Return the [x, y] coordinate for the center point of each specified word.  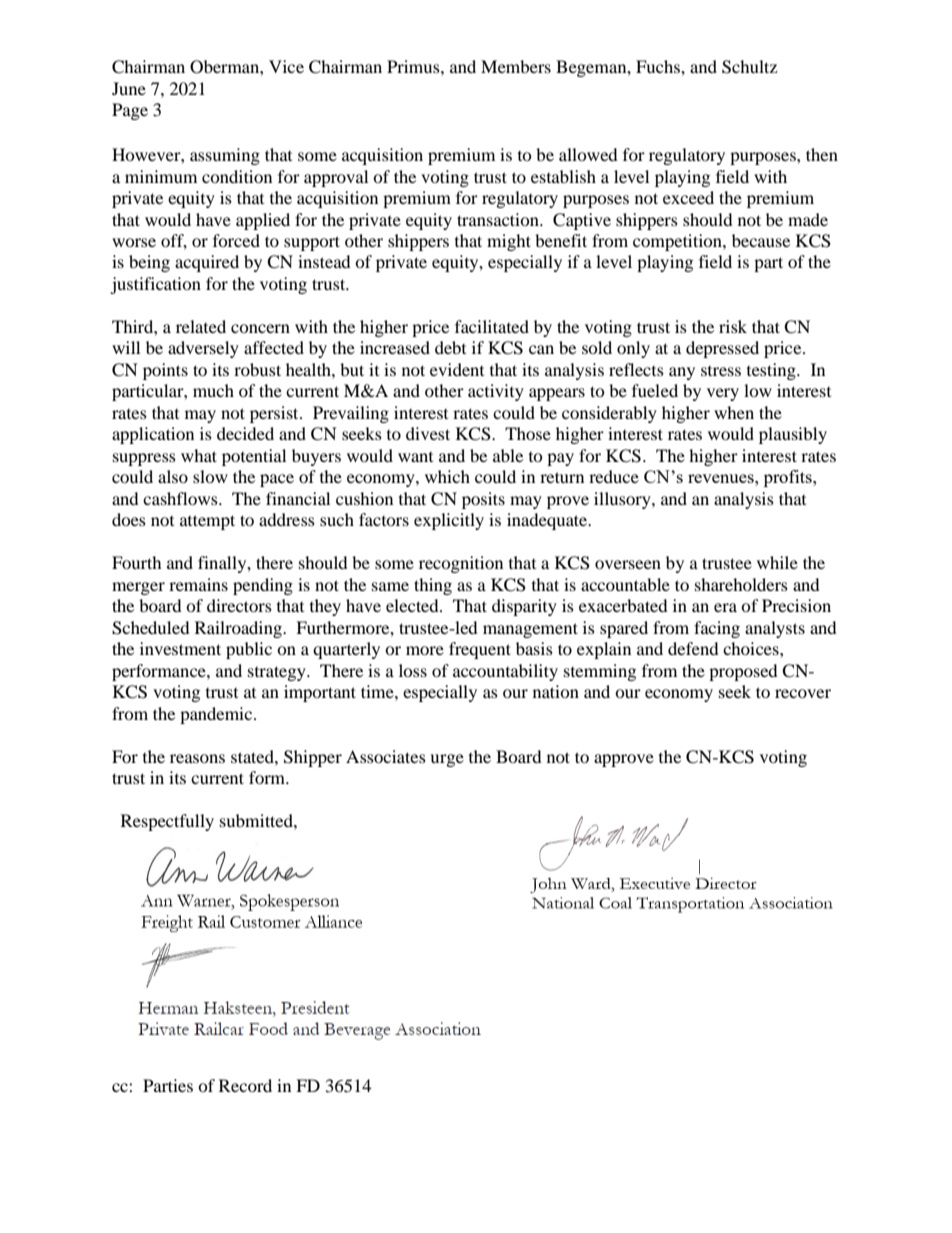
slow [210, 476]
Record [245, 1085]
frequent [480, 650]
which [447, 476]
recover [803, 693]
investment [180, 648]
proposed [743, 672]
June [129, 88]
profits [789, 478]
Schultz [749, 67]
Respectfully [167, 822]
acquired [207, 263]
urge [447, 760]
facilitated [492, 326]
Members [516, 66]
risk [733, 326]
